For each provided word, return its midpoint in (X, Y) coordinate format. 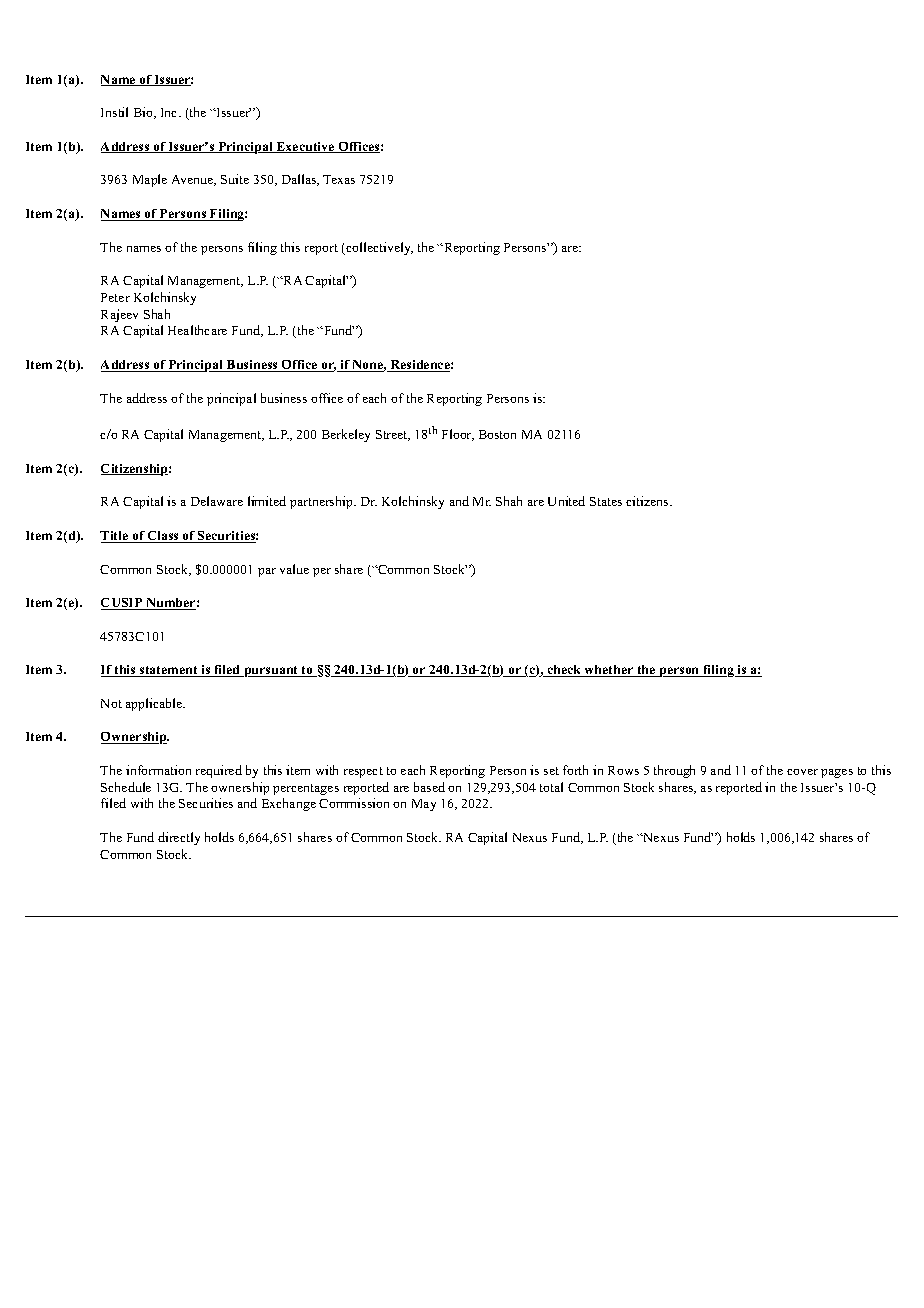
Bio (144, 113)
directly (179, 838)
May (424, 805)
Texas (339, 179)
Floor (458, 435)
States (606, 501)
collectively (378, 248)
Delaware (217, 501)
